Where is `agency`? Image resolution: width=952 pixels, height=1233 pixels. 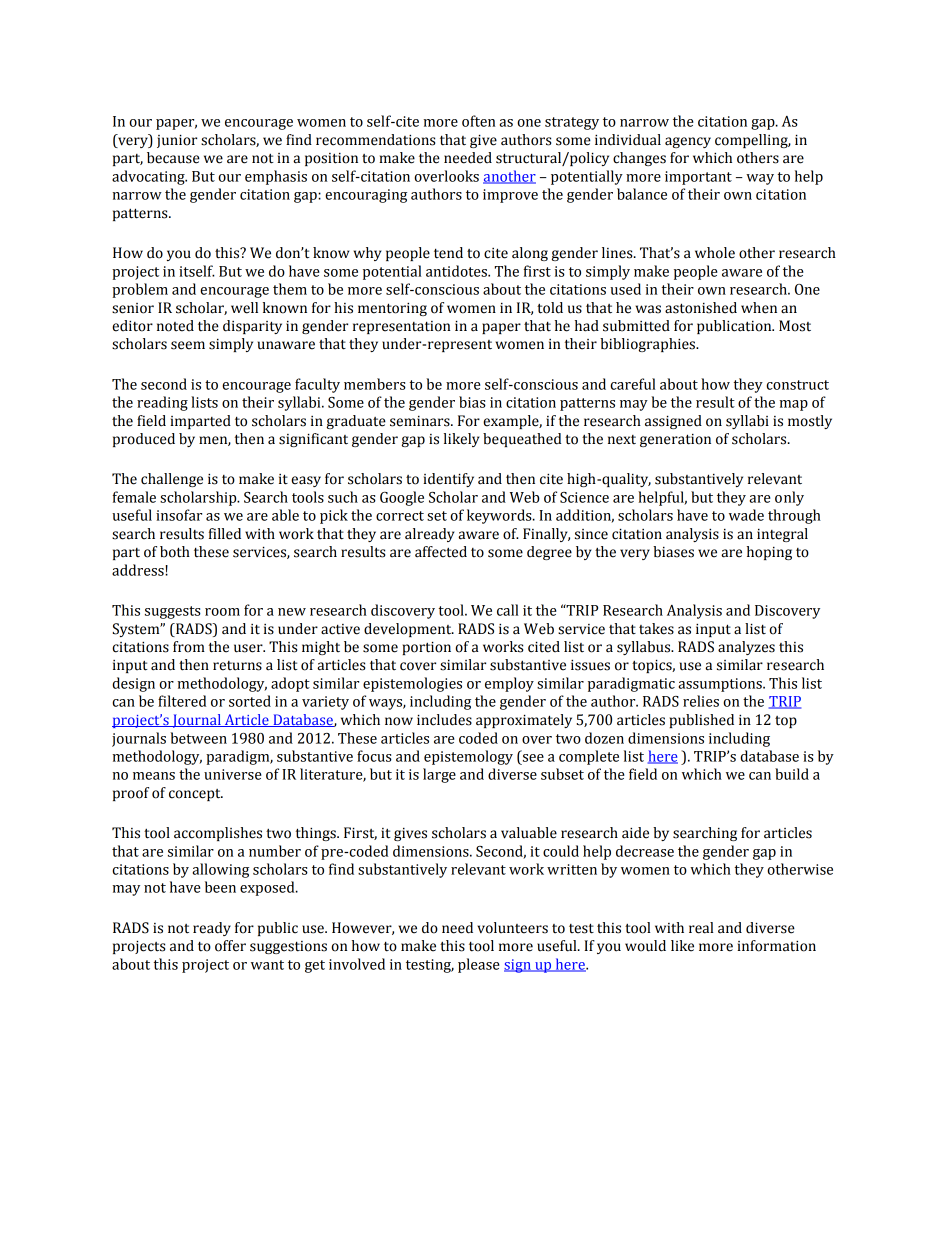 agency is located at coordinates (688, 142).
